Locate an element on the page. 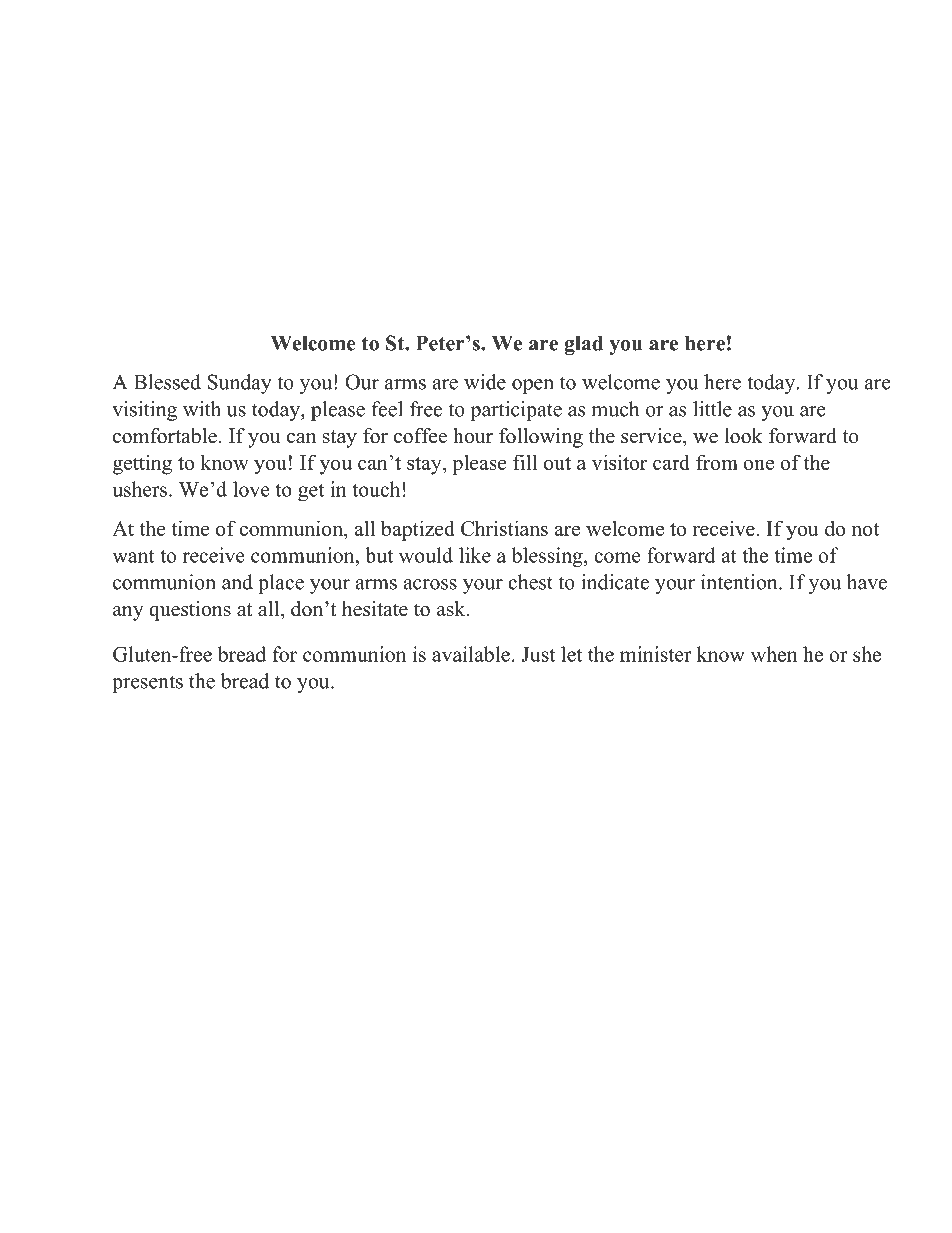 This document has height=1233, width=952. Blessed is located at coordinates (167, 382).
